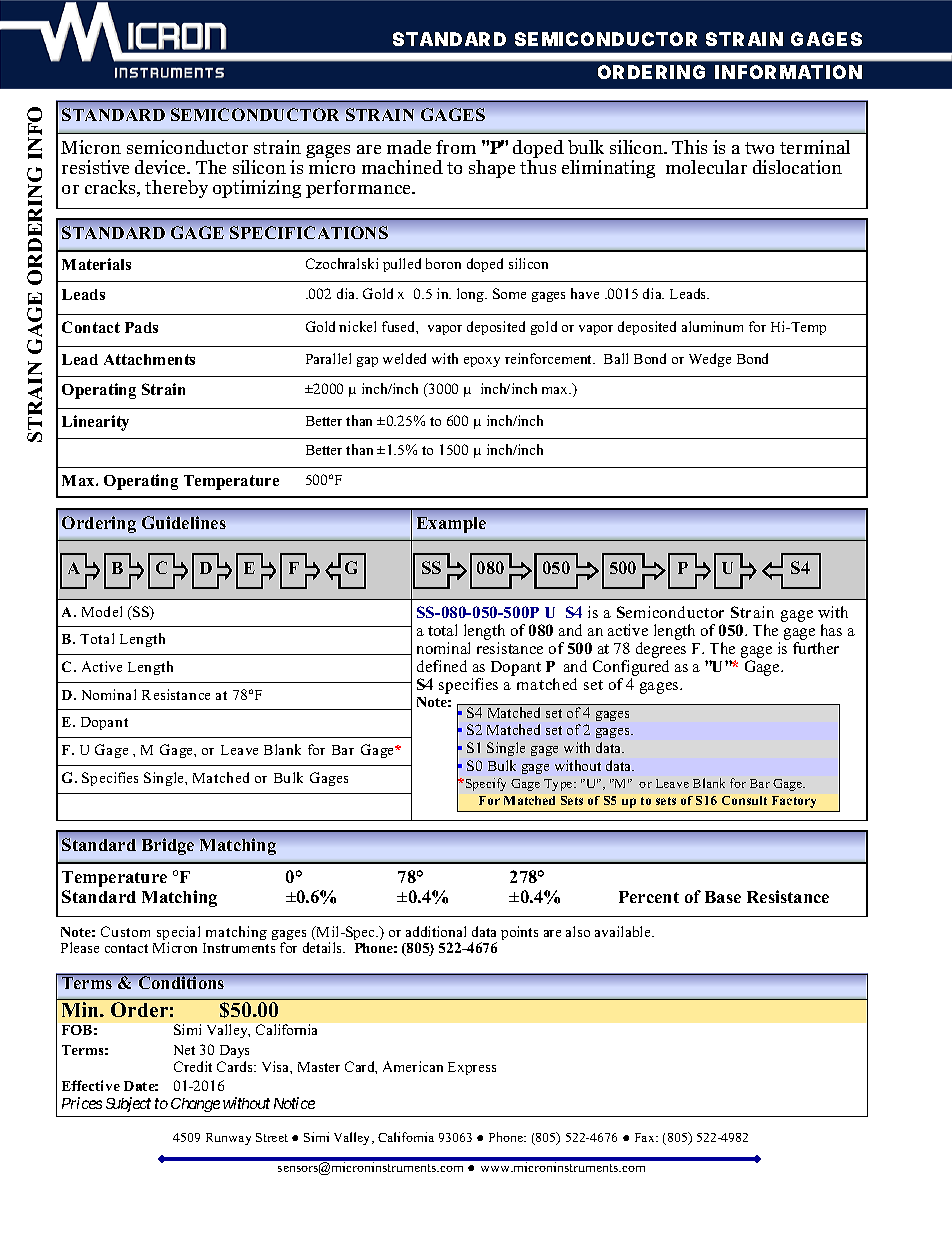 This screenshot has width=952, height=1233. What do you see at coordinates (492, 169) in the screenshot?
I see `shape` at bounding box center [492, 169].
